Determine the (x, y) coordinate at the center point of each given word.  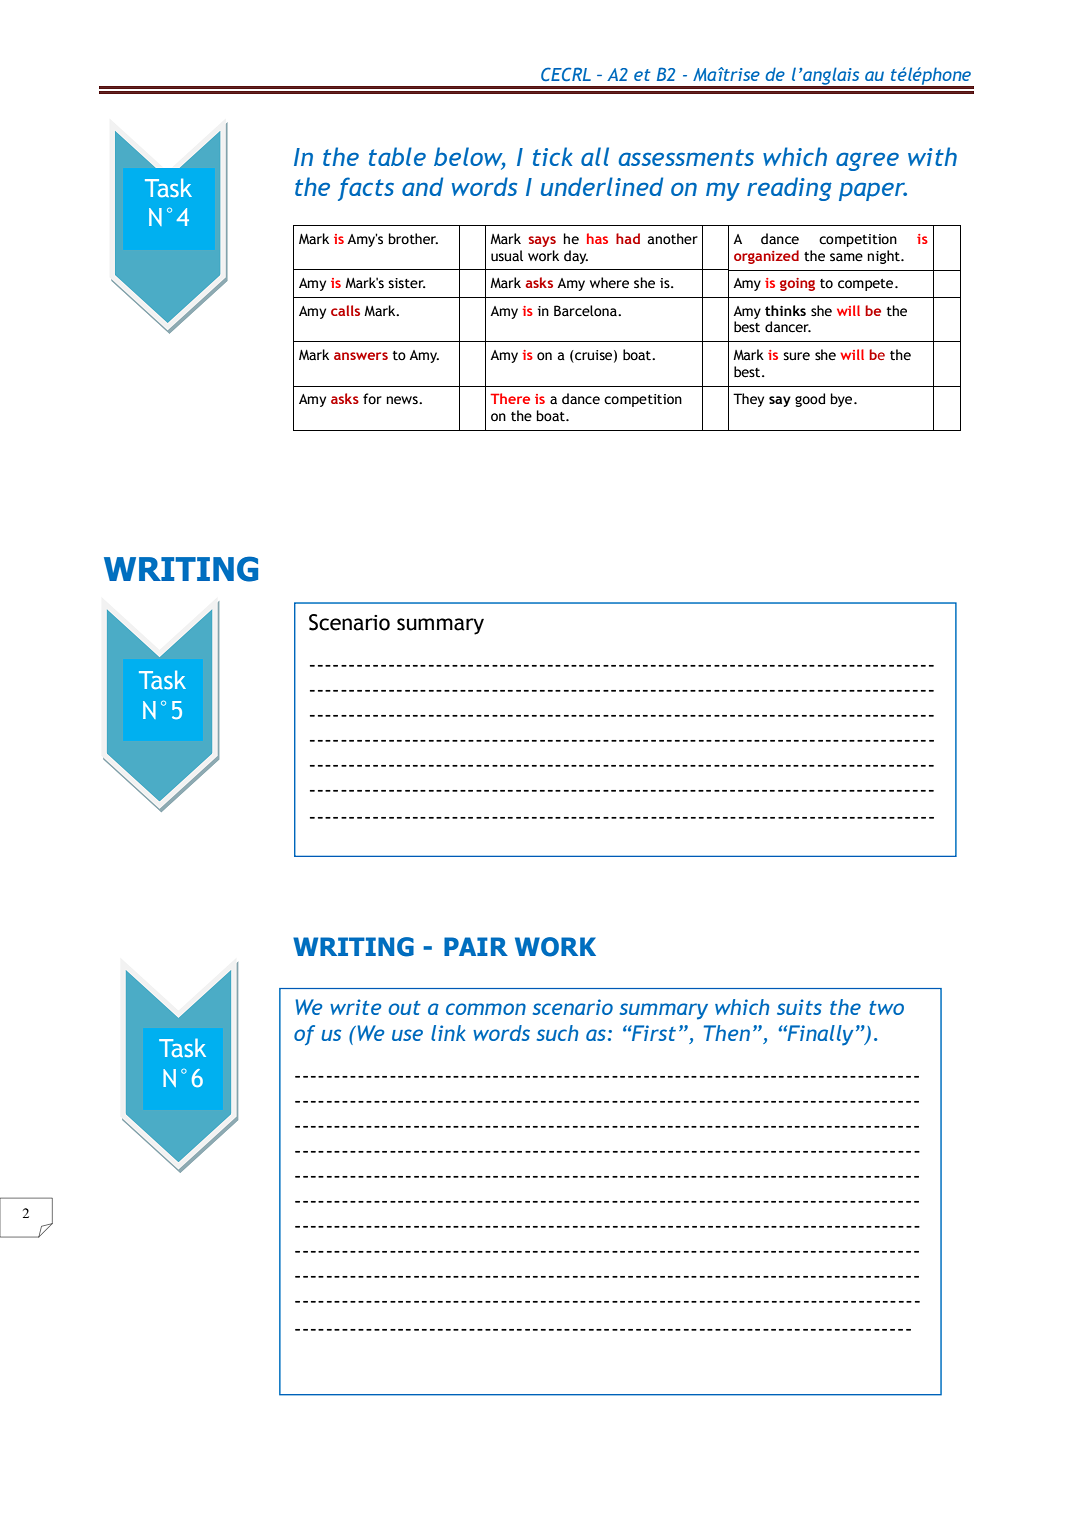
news (403, 400)
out (405, 1008)
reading (789, 189)
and (422, 186)
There (510, 398)
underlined (602, 186)
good (810, 400)
